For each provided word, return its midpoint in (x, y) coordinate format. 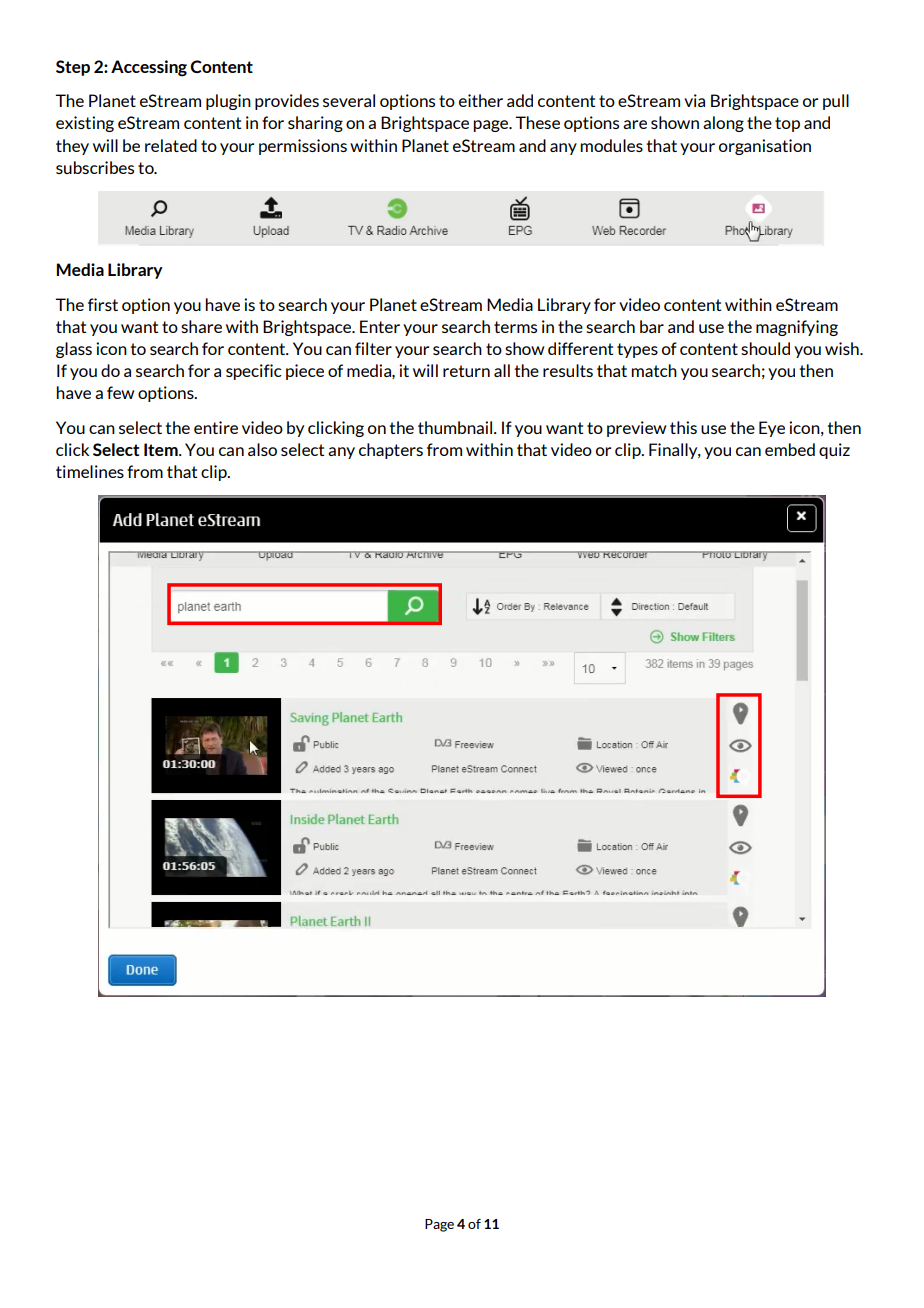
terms (515, 327)
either (481, 100)
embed (790, 449)
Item (162, 449)
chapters (391, 451)
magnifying (797, 328)
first (103, 304)
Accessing (149, 68)
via (694, 100)
